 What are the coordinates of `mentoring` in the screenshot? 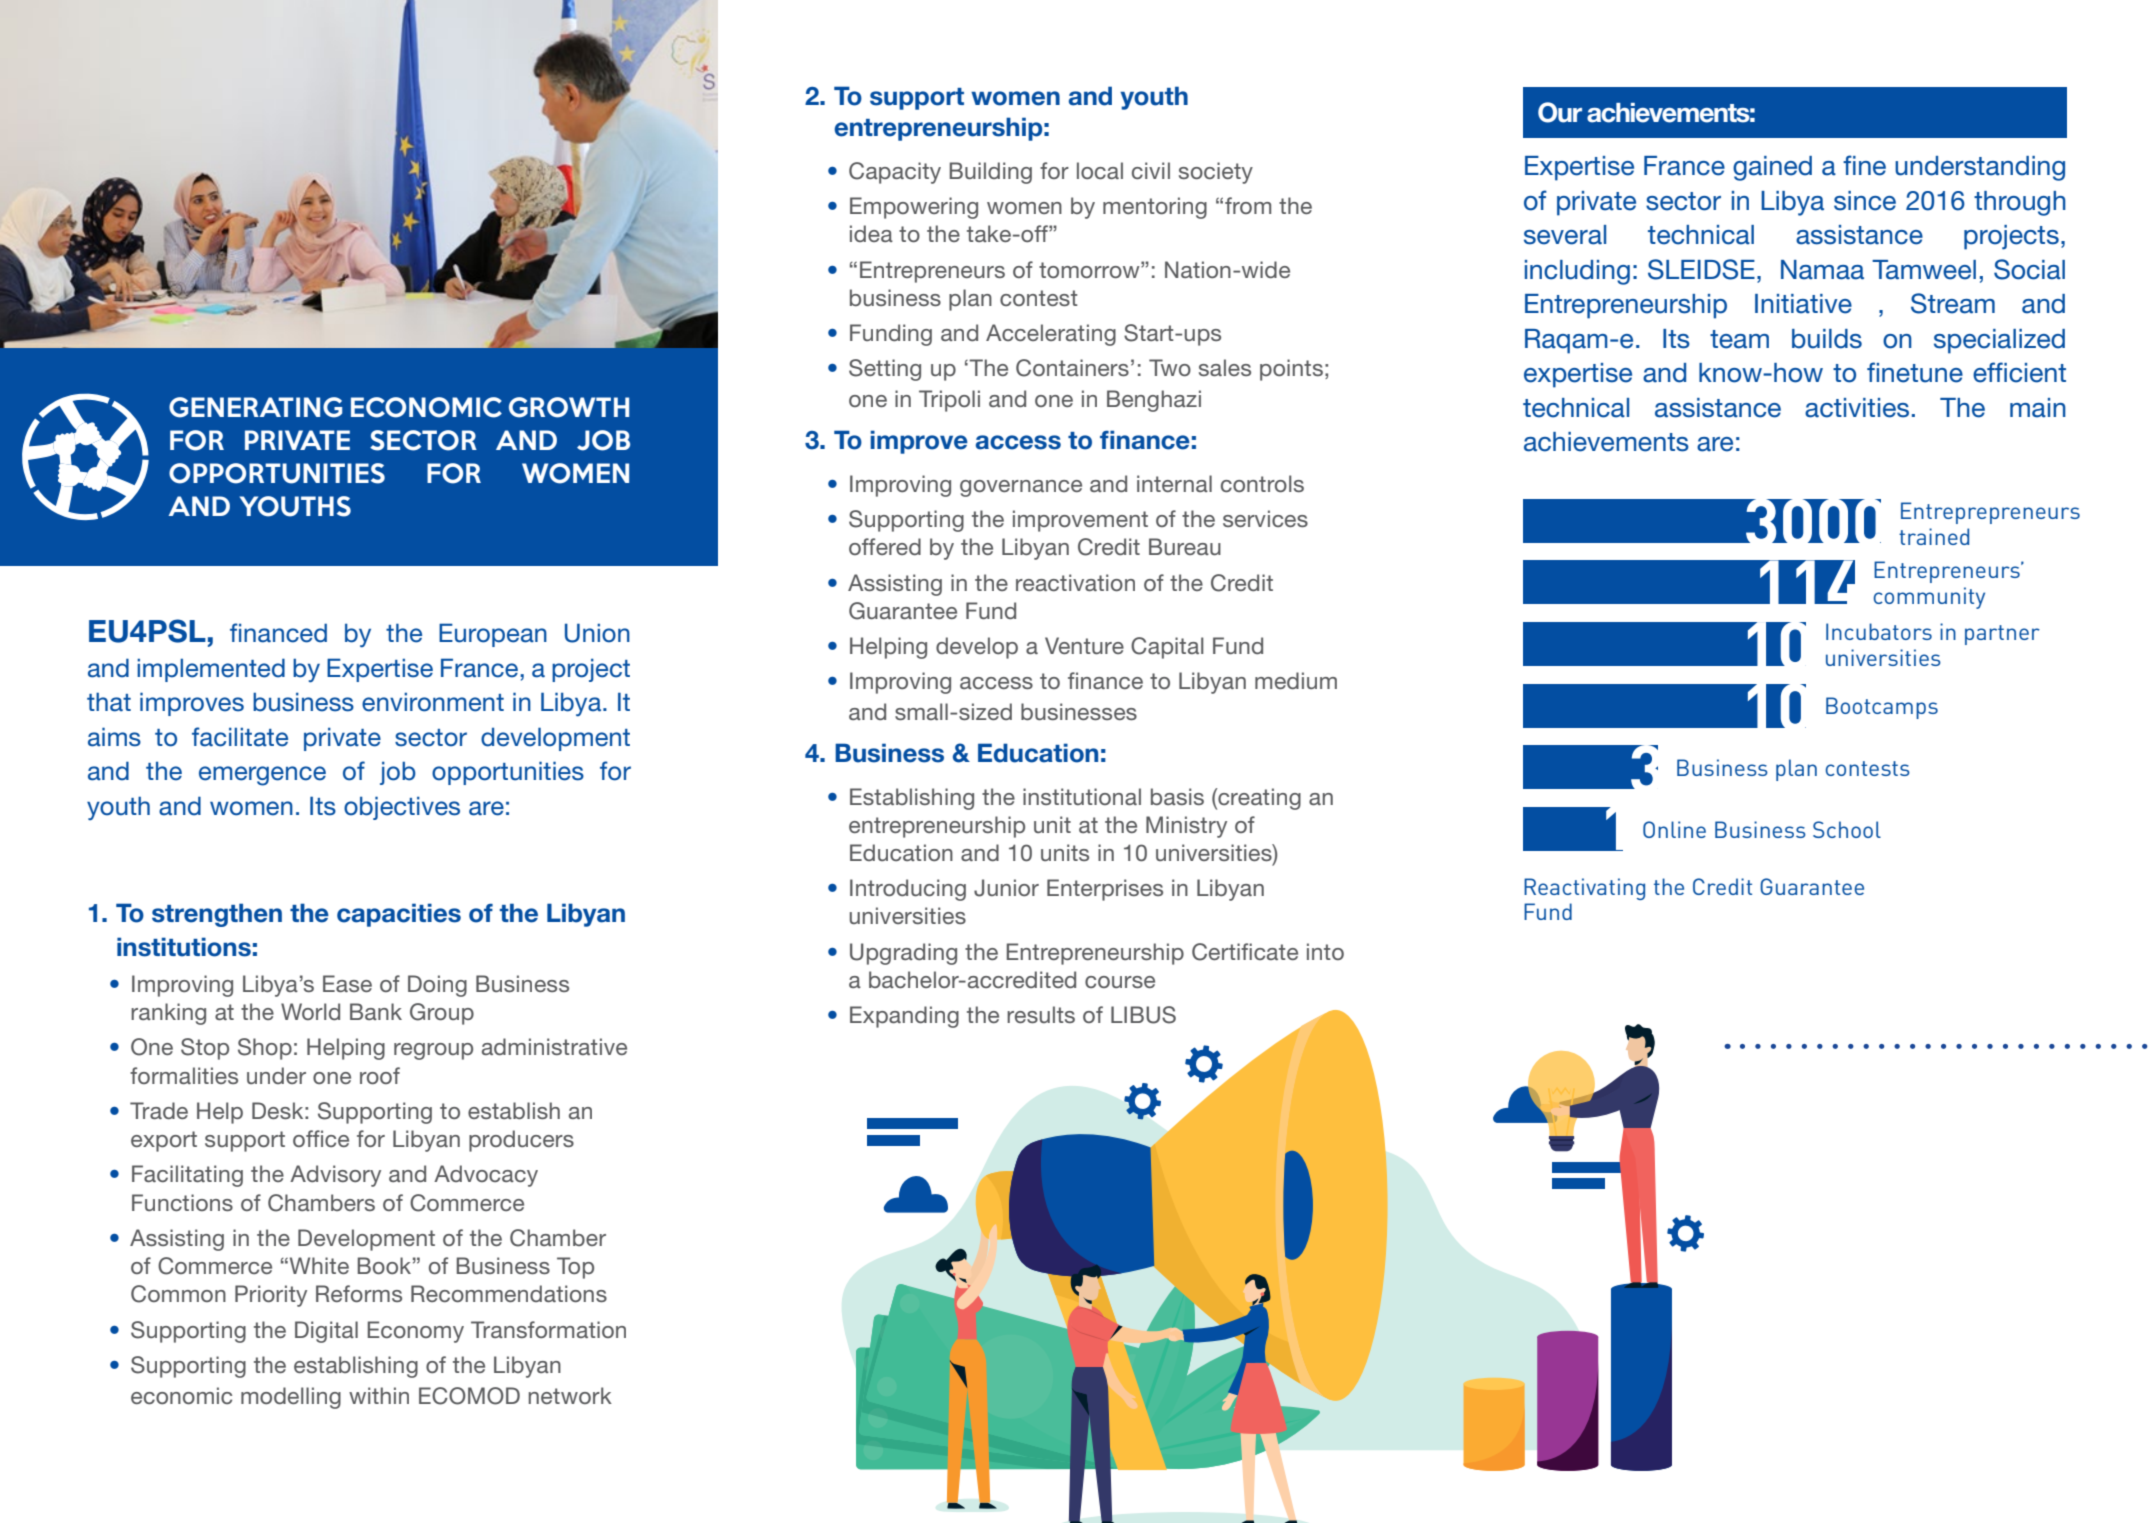 It's located at (1155, 208).
